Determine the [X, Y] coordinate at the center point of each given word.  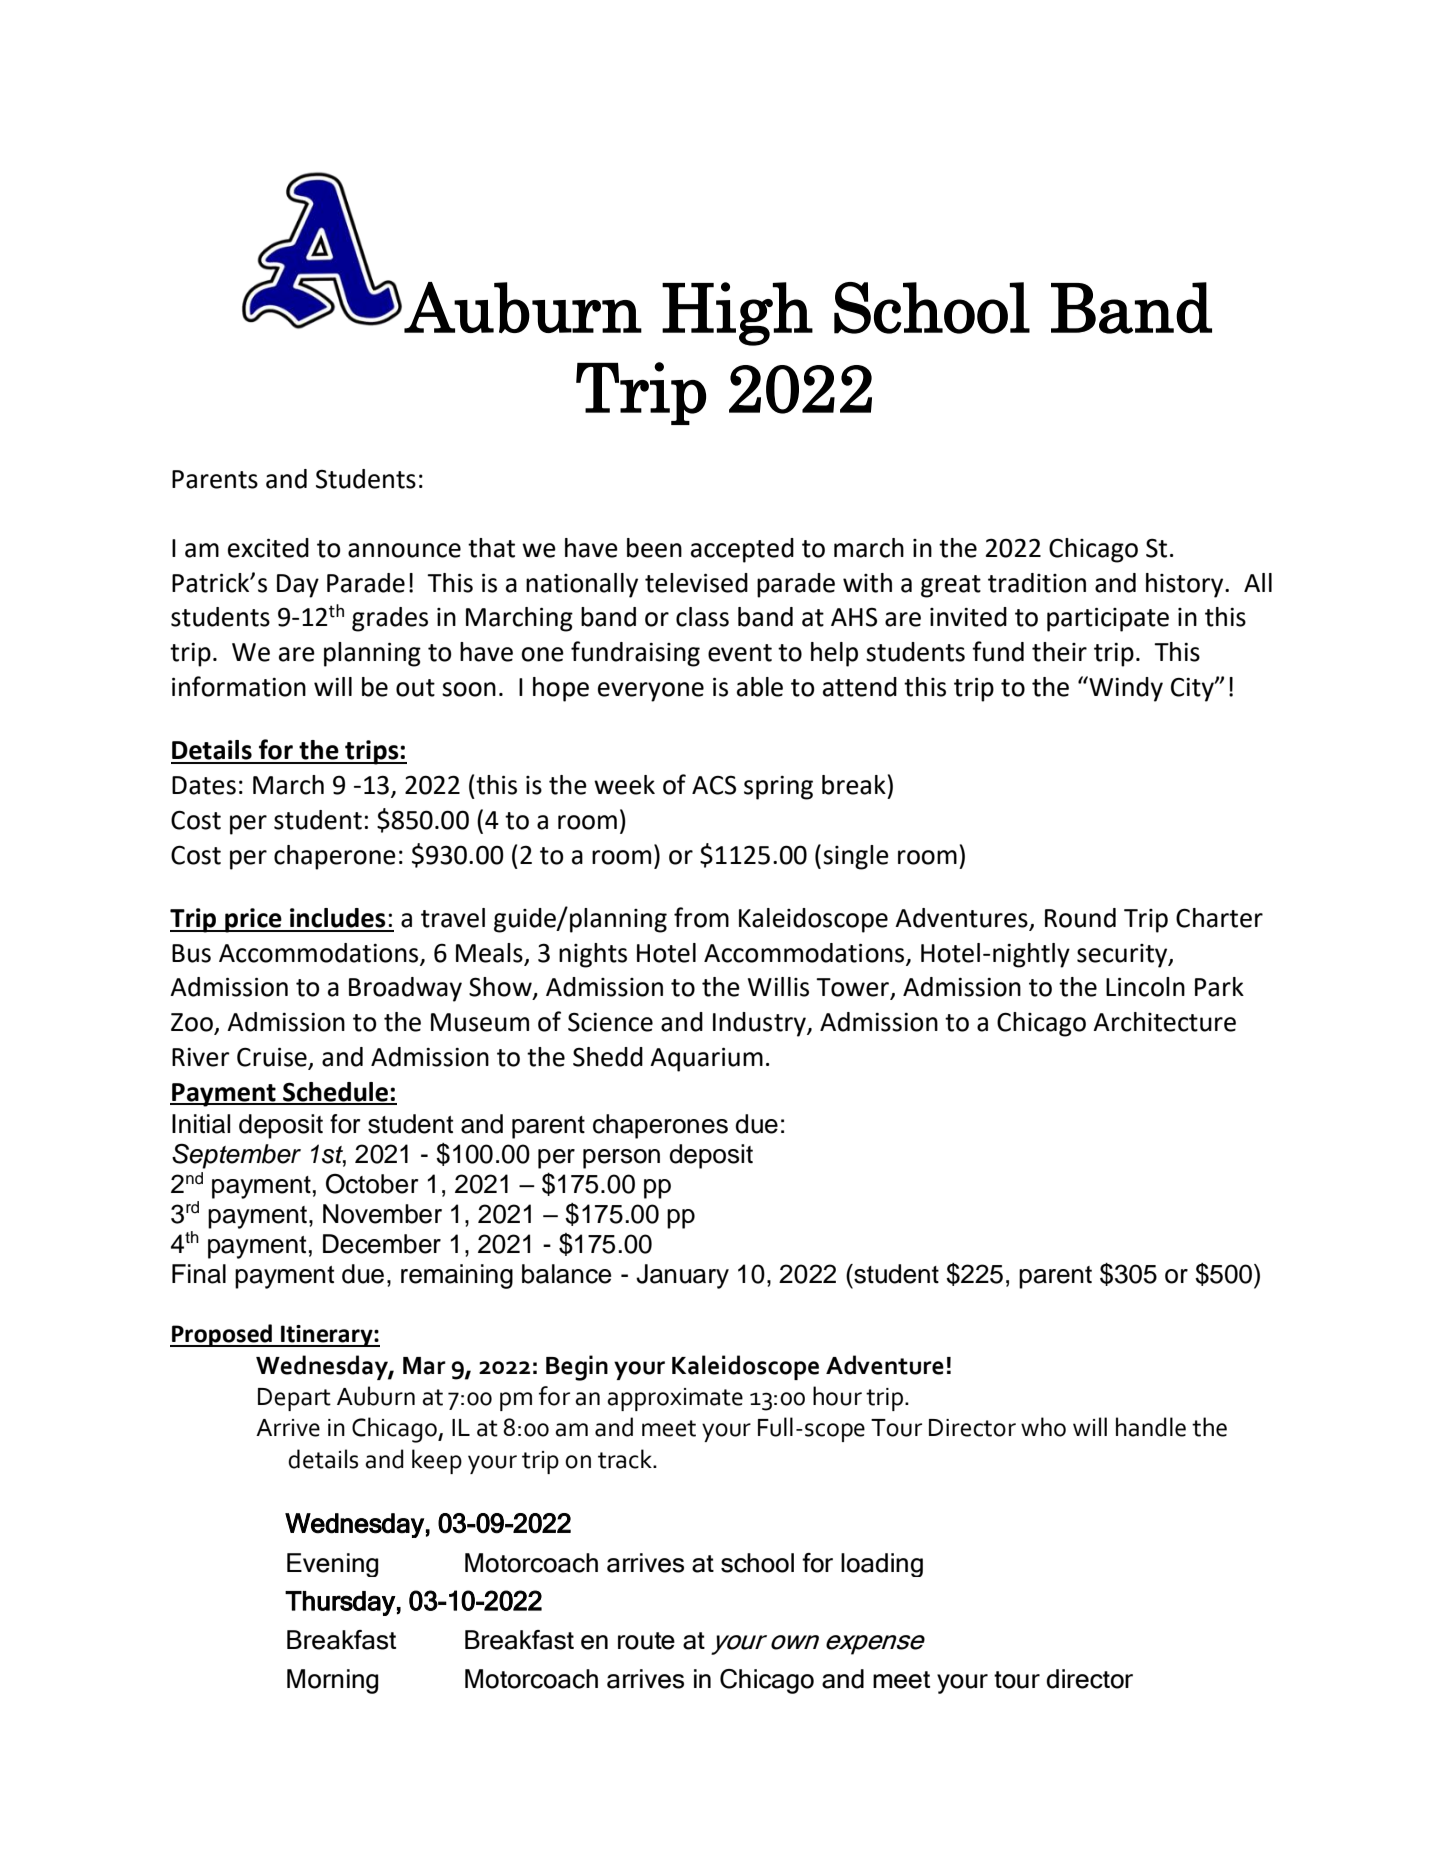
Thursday [340, 1603]
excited [268, 548]
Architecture [1164, 1022]
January [682, 1276]
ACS [714, 785]
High [737, 314]
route [646, 1641]
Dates [204, 785]
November [382, 1214]
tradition [1037, 583]
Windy [1125, 689]
